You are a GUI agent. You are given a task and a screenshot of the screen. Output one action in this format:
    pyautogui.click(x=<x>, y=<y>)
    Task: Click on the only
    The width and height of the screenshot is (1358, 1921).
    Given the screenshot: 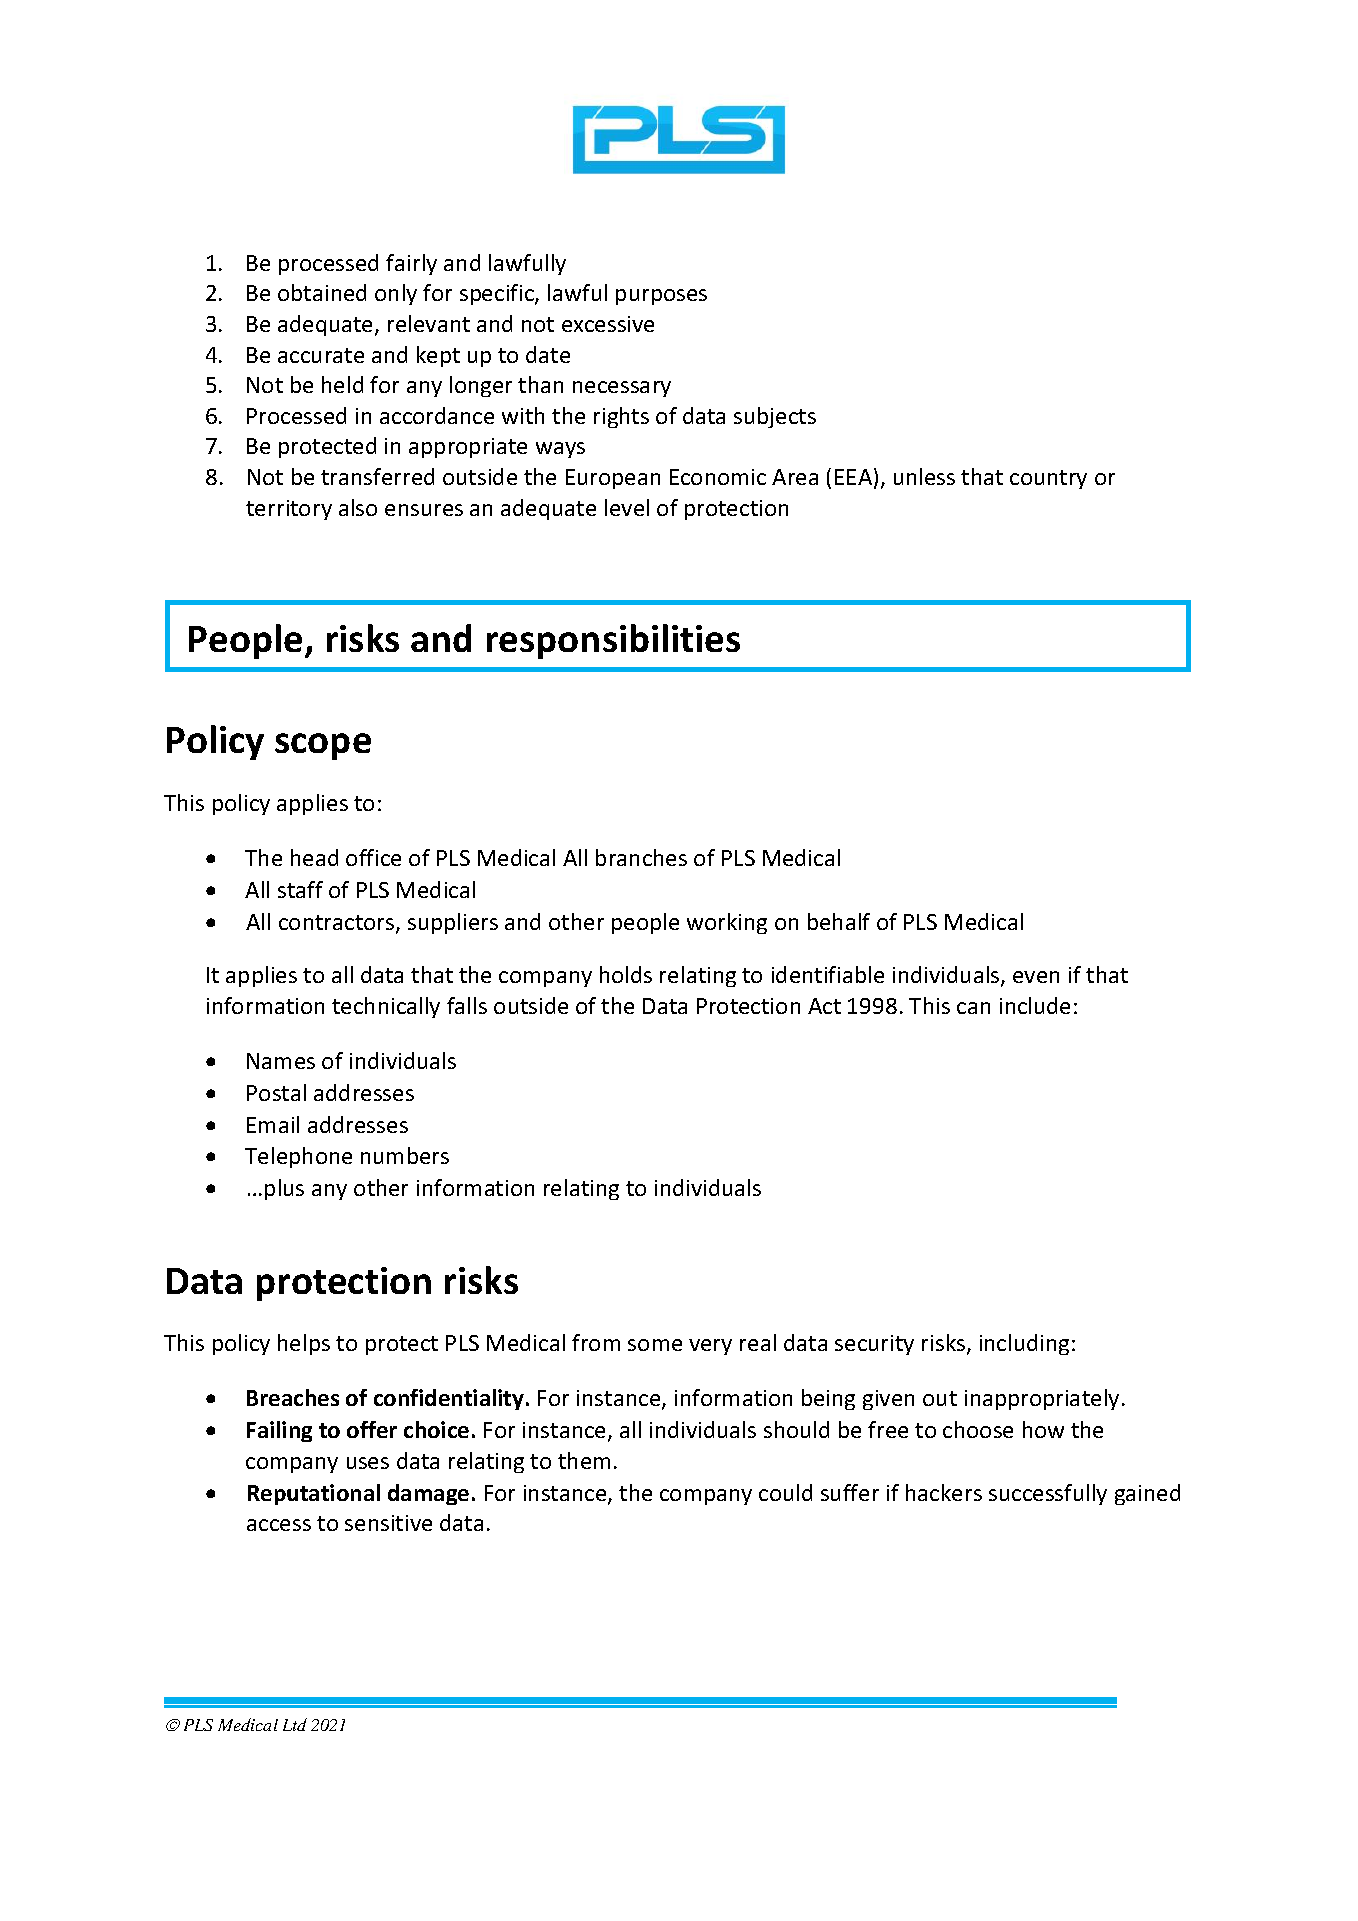 What is the action you would take?
    pyautogui.click(x=396, y=294)
